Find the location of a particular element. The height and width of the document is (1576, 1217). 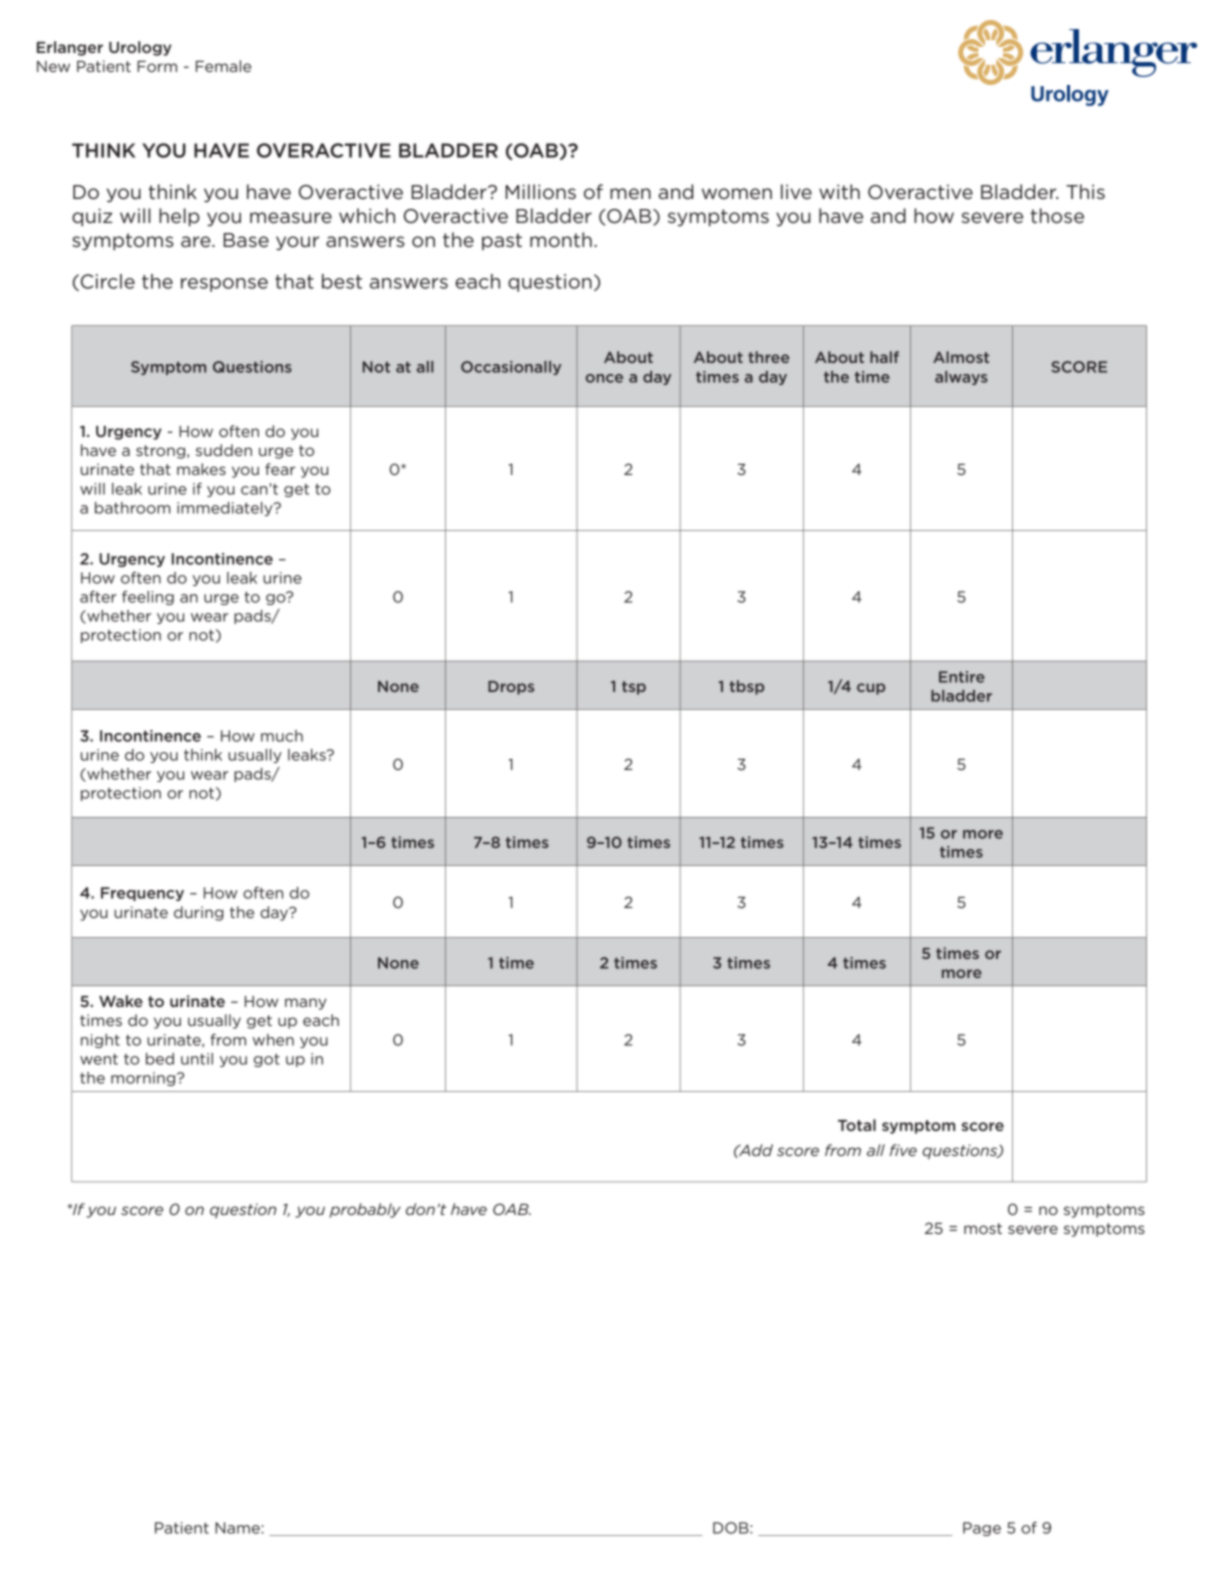

Drops is located at coordinates (511, 688).
